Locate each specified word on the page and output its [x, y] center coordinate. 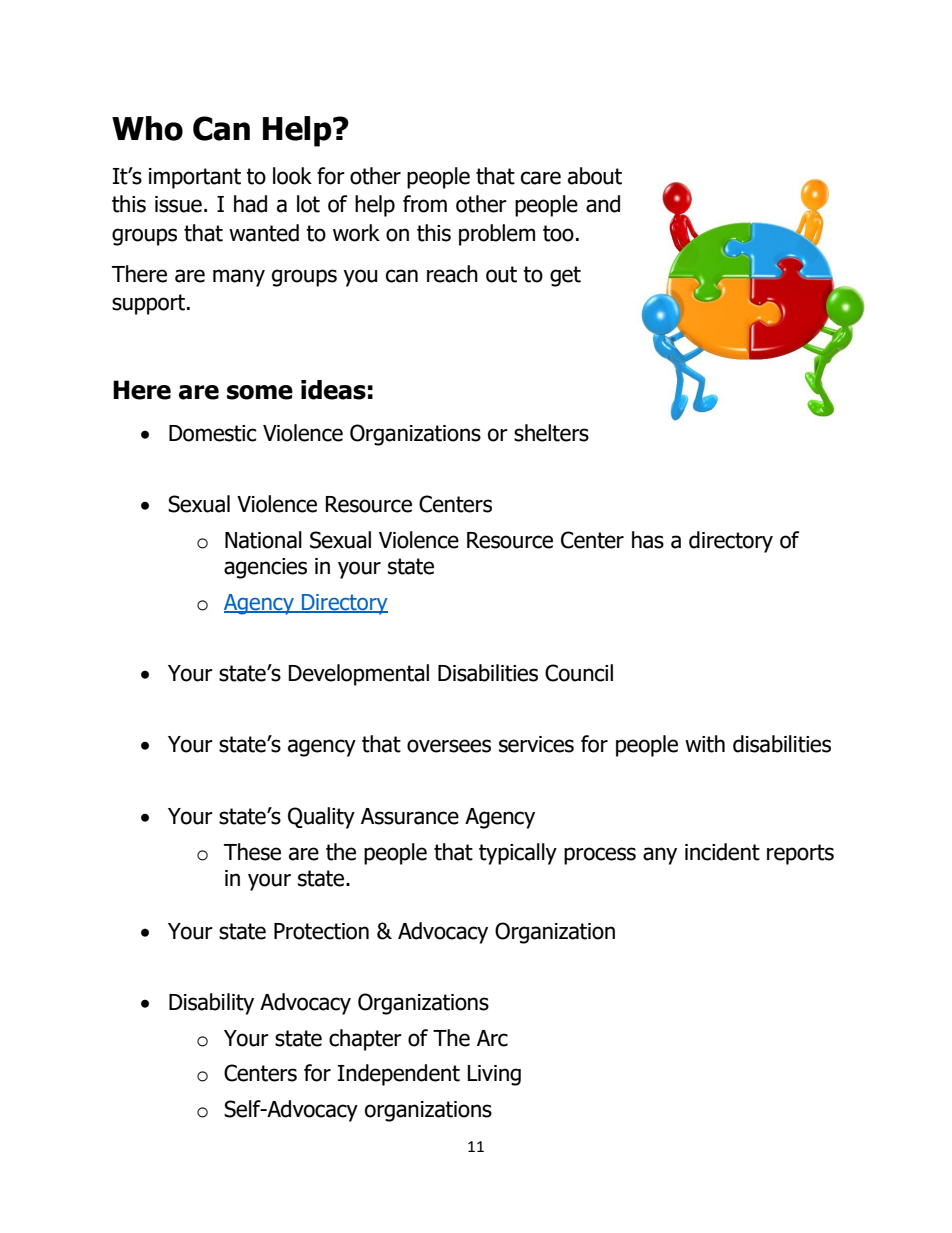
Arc [492, 1038]
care [541, 178]
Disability [211, 1004]
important [195, 178]
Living [494, 1075]
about [595, 176]
